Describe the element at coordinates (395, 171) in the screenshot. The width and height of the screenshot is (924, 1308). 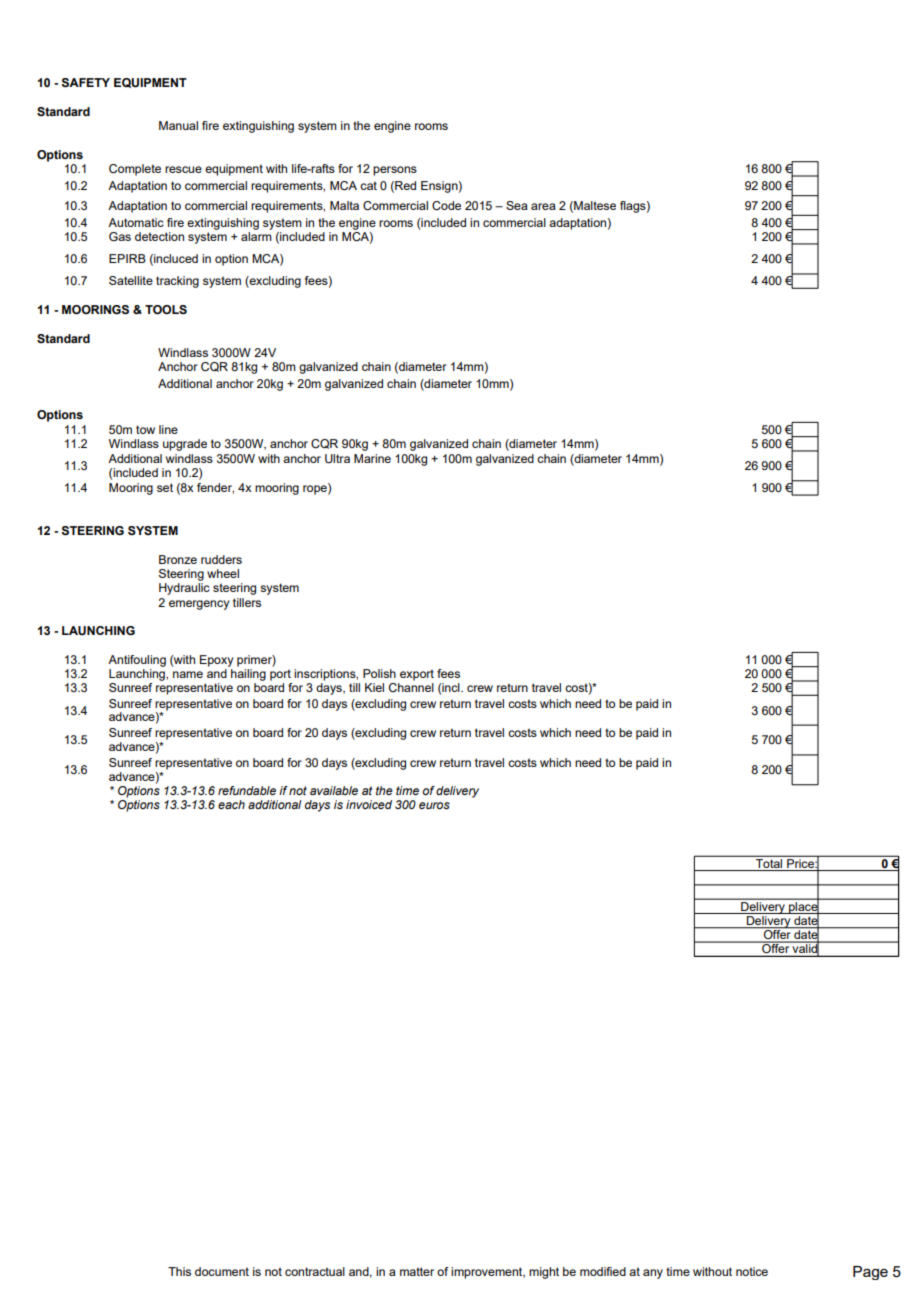
I see `persons` at that location.
